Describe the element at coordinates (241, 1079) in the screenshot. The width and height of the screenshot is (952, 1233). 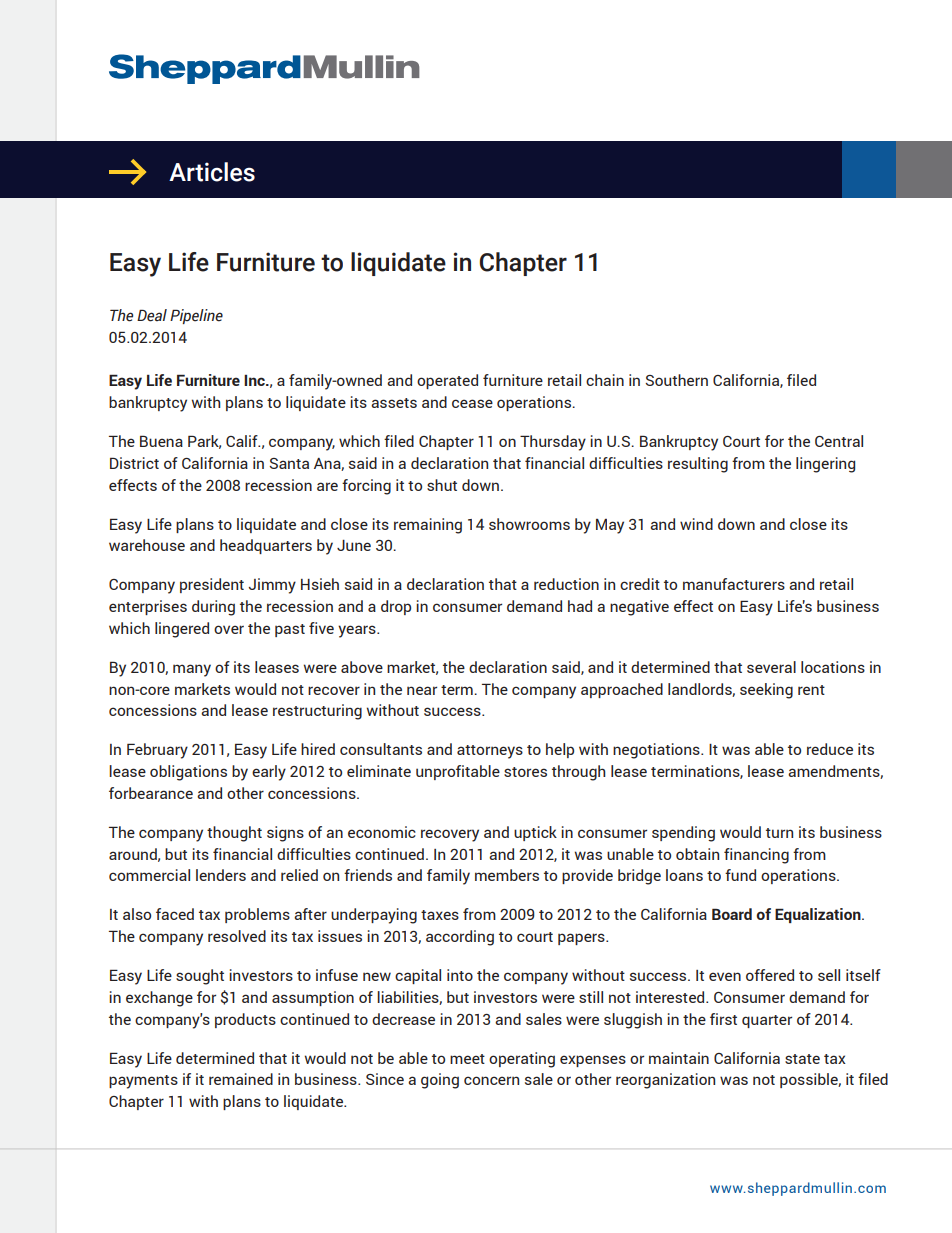
I see `remained` at that location.
